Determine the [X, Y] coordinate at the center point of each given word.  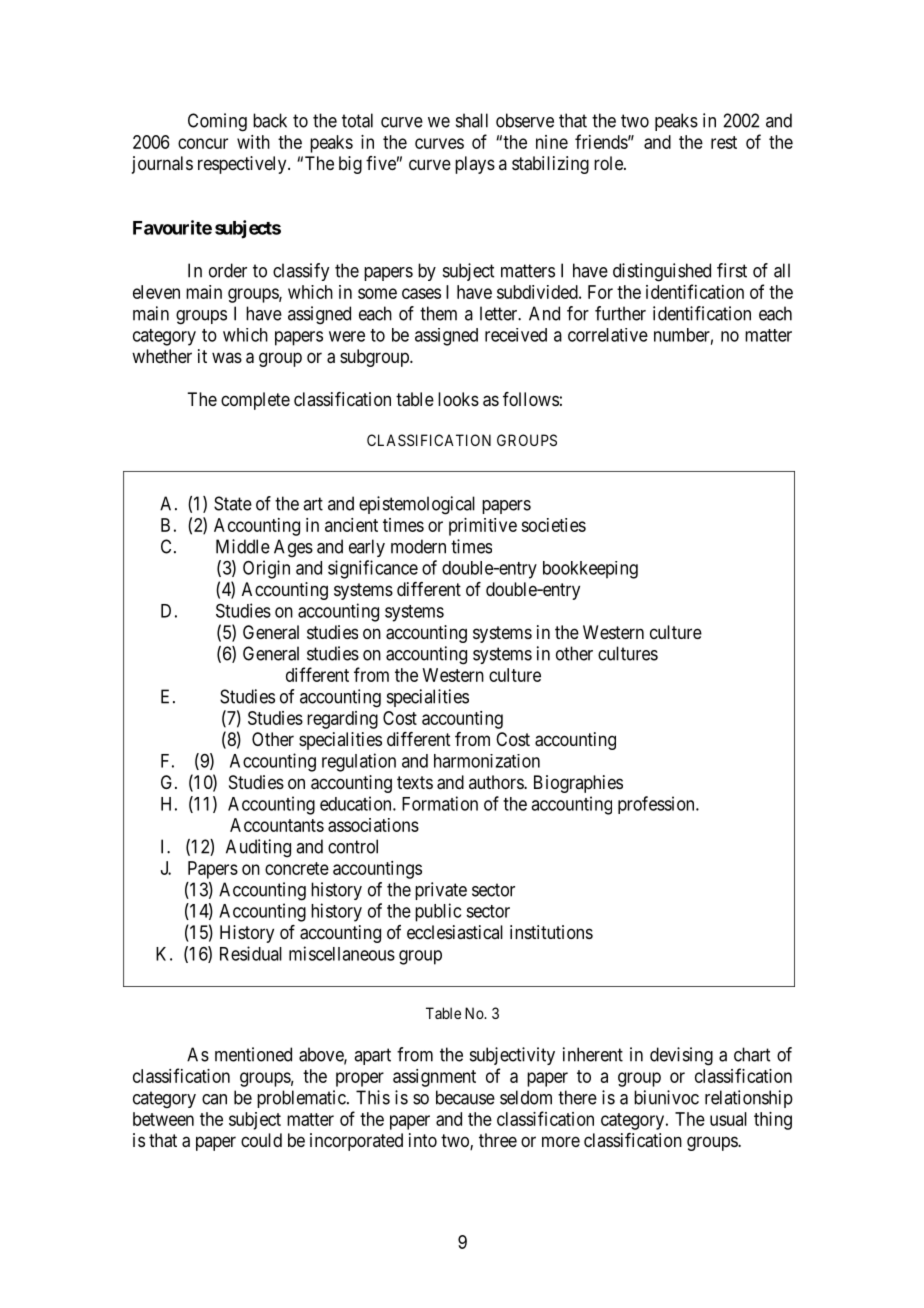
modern [418, 546]
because [465, 1097]
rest [724, 142]
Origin [266, 569]
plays [475, 165]
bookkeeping [590, 570]
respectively [243, 165]
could [261, 1140]
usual [728, 1119]
